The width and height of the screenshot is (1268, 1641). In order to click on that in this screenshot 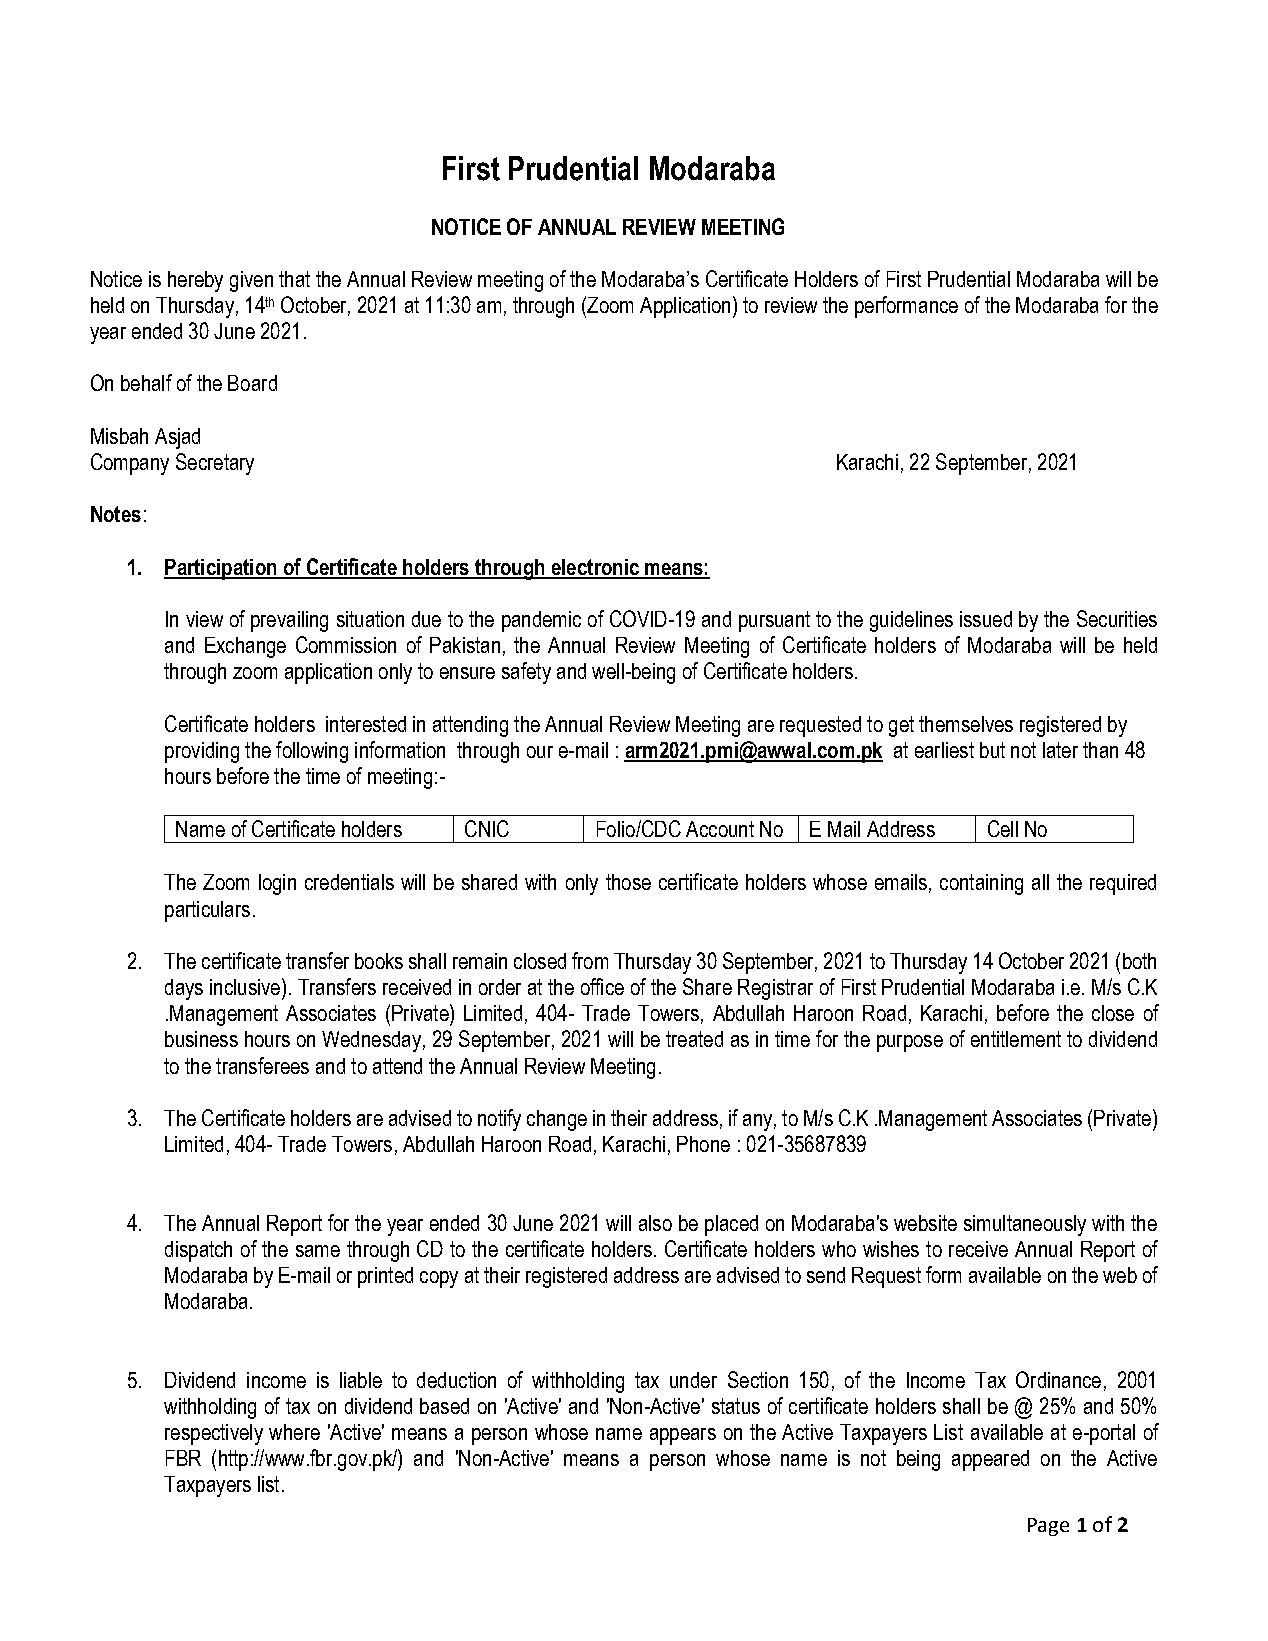, I will do `click(294, 279)`.
